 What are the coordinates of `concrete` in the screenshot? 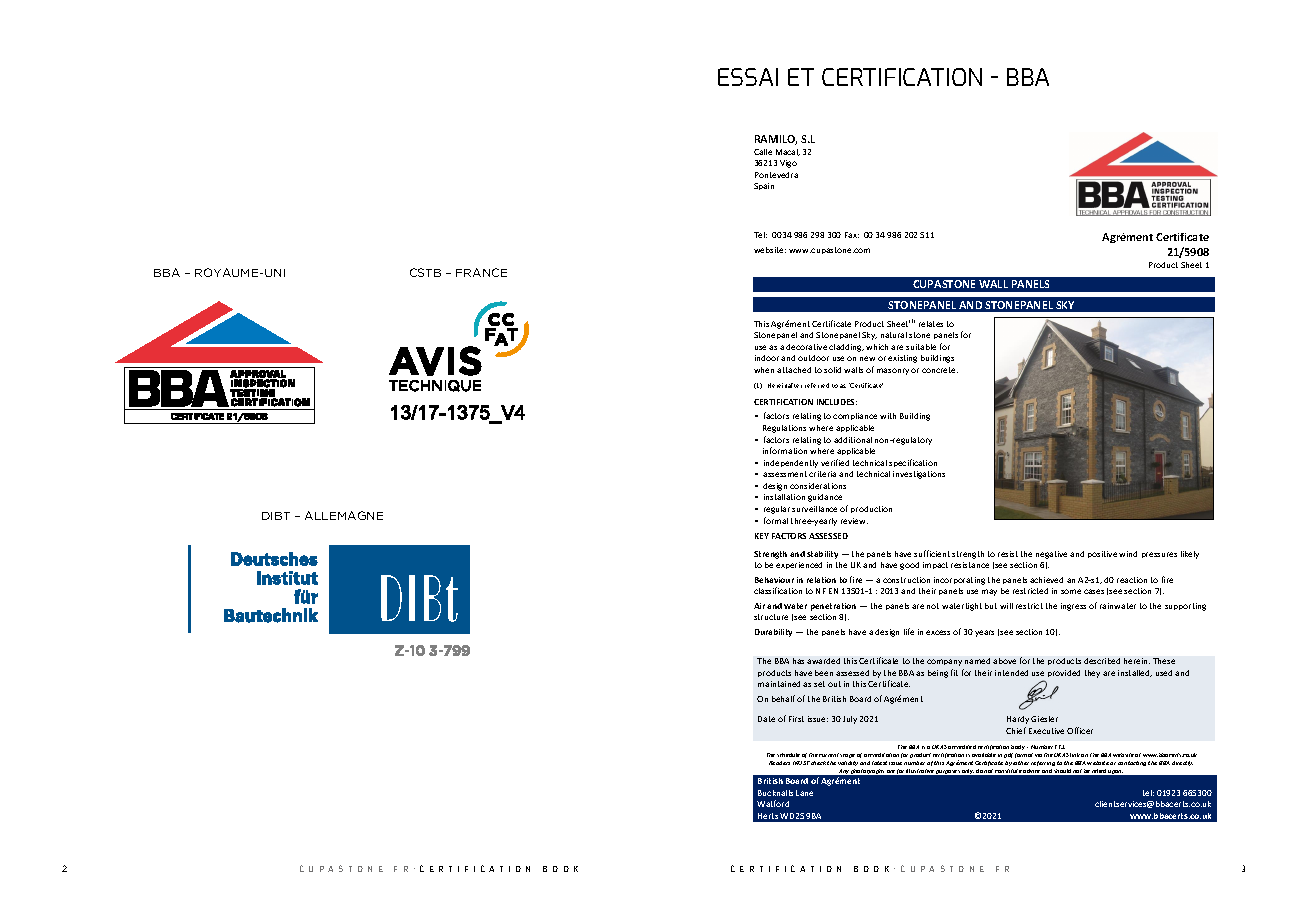 It's located at (940, 370).
